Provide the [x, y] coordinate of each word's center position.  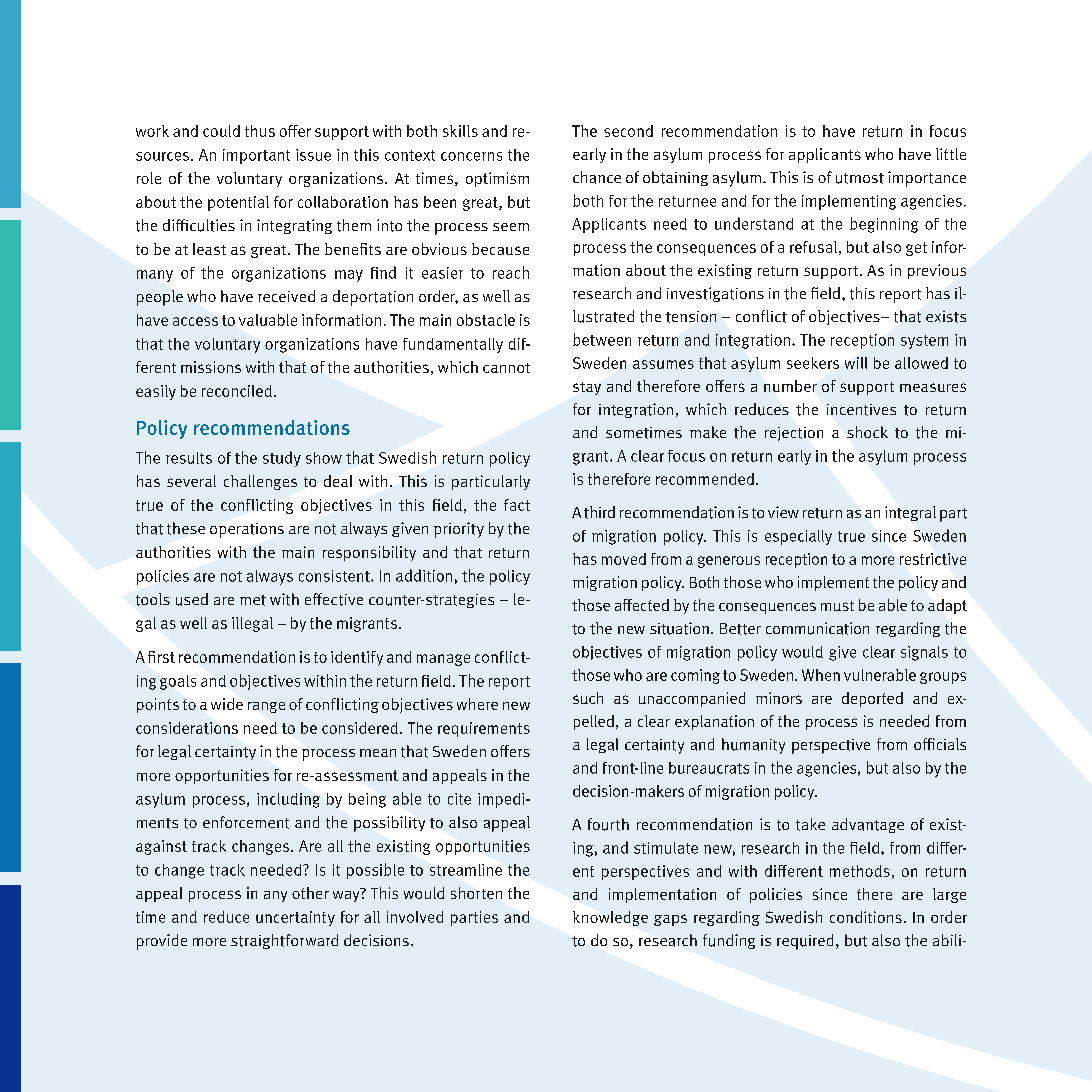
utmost [860, 178]
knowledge [610, 918]
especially [798, 537]
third [599, 512]
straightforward [284, 941]
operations [247, 530]
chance [597, 177]
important [256, 156]
